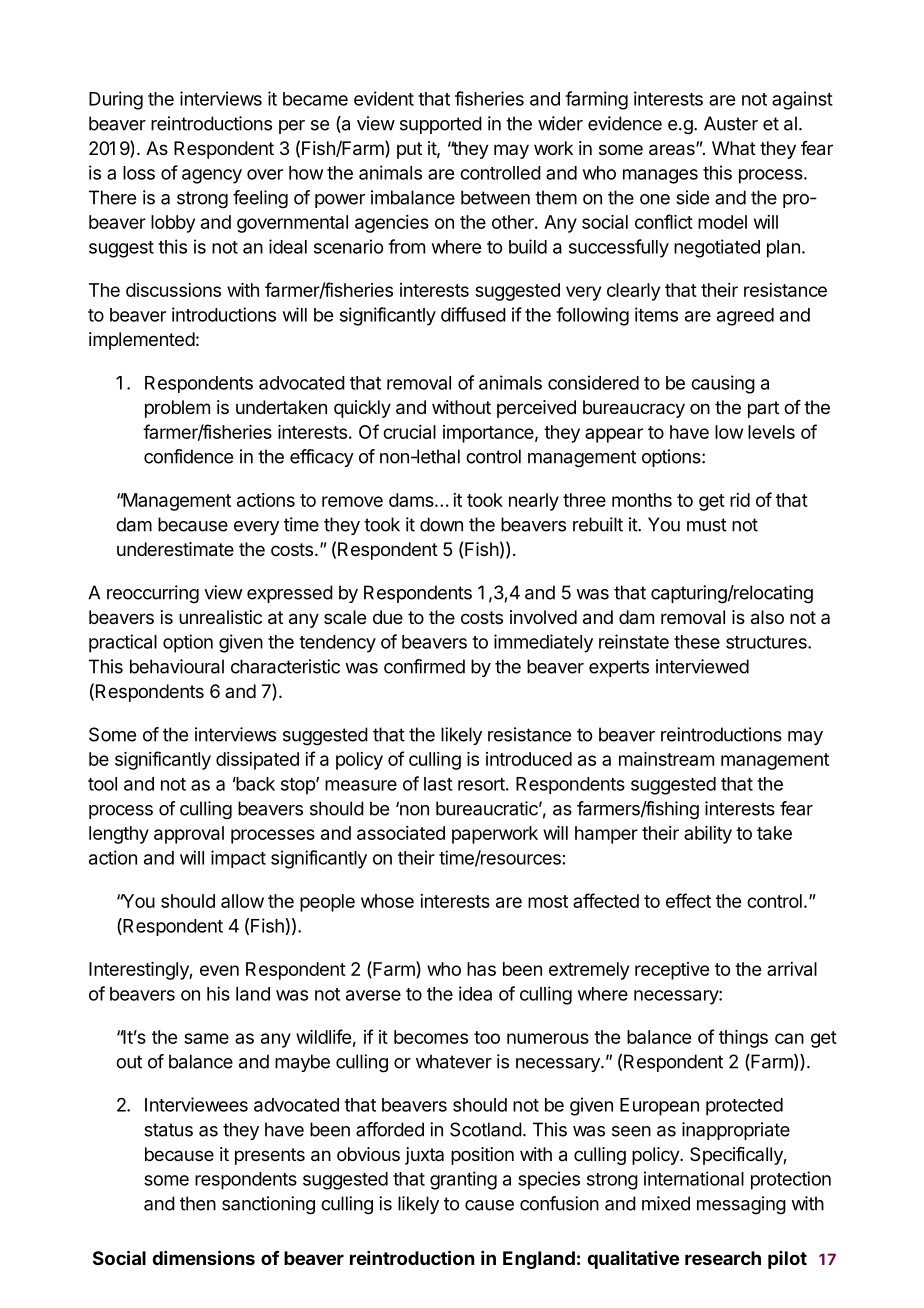 This document has width=924, height=1308. Describe the element at coordinates (189, 835) in the document. I see `approval` at that location.
